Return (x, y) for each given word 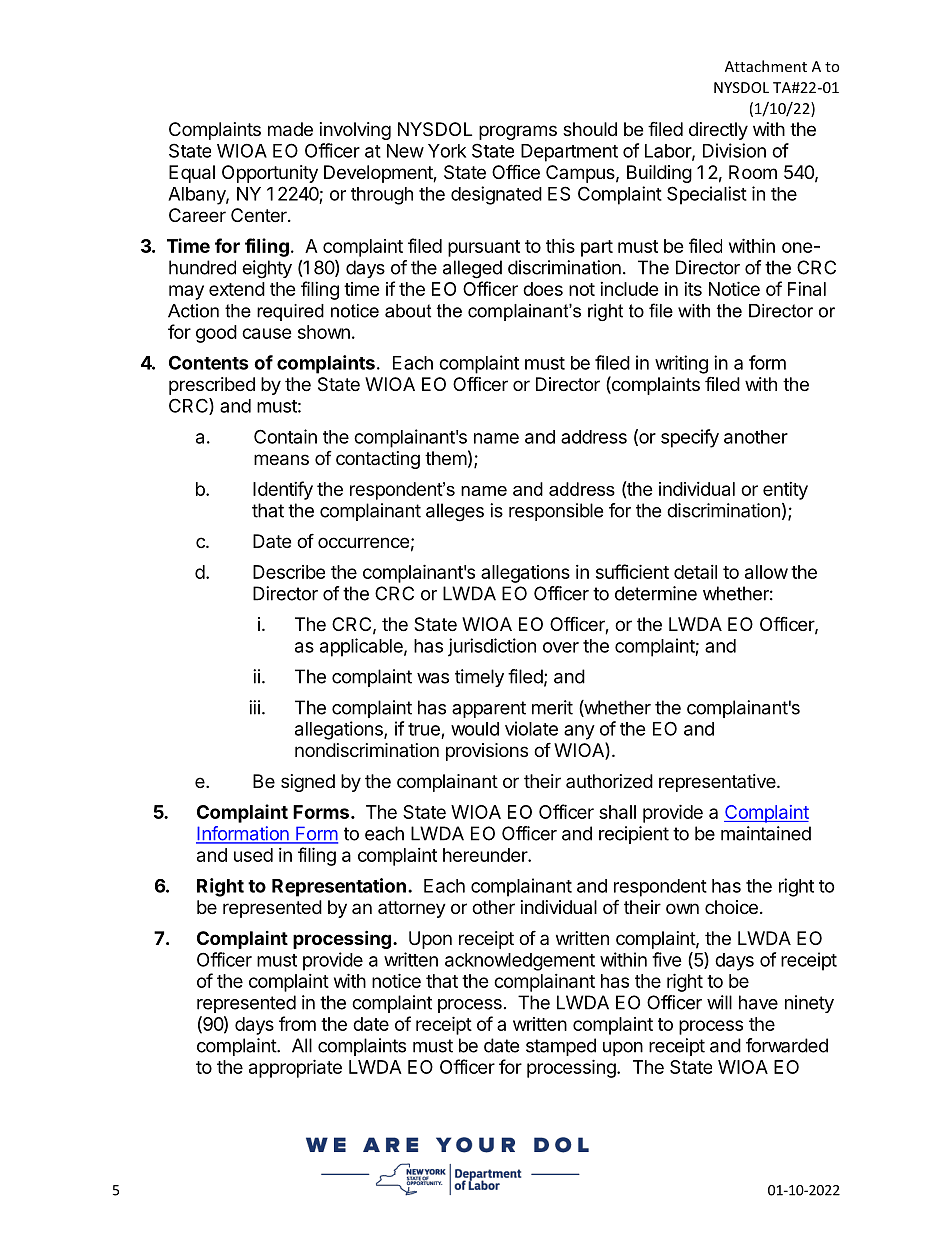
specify (690, 438)
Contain (285, 436)
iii (254, 707)
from (297, 1023)
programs (518, 132)
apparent (489, 709)
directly (718, 131)
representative (718, 783)
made (290, 129)
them (446, 458)
